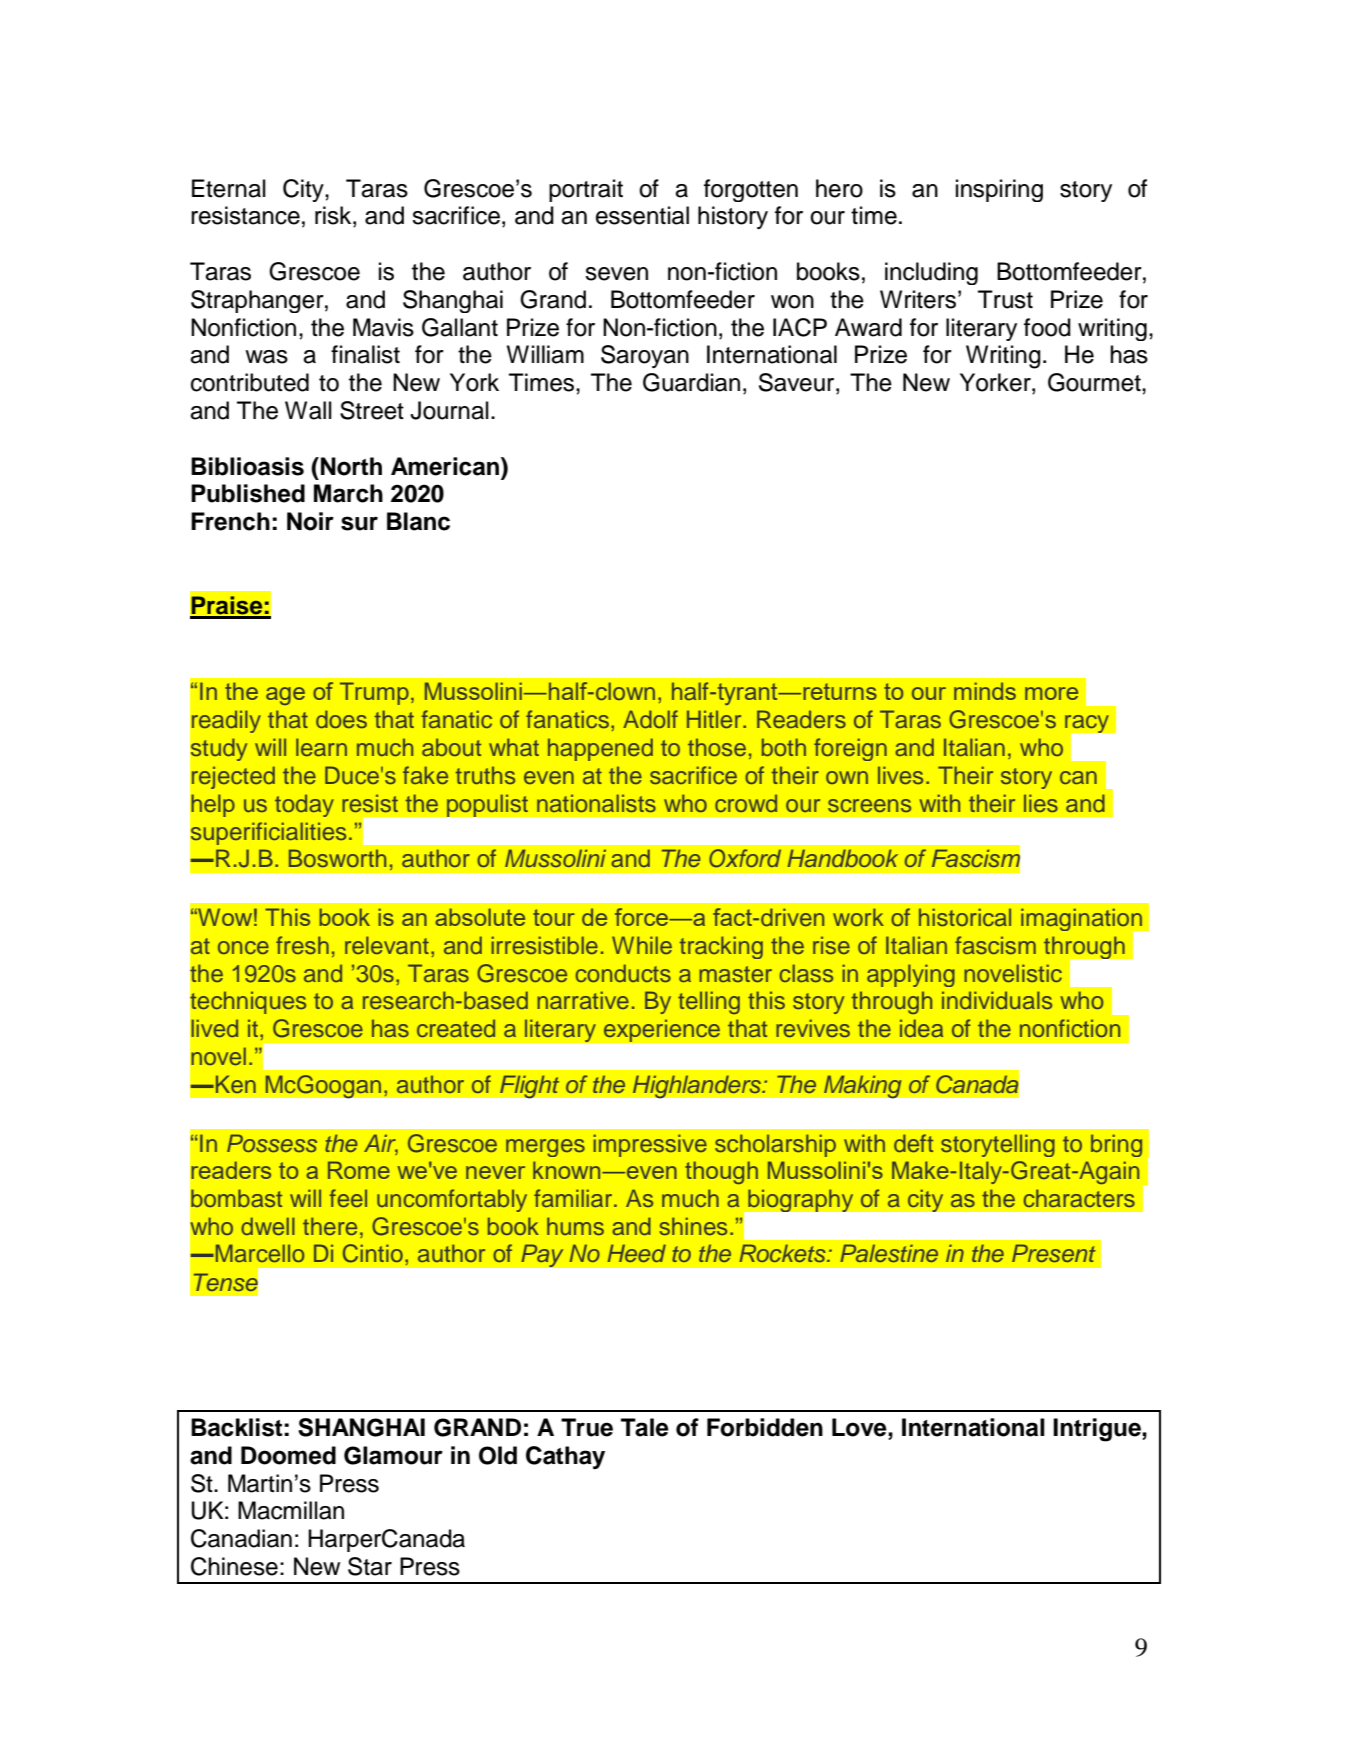 Image resolution: width=1346 pixels, height=1742 pixels. Describe the element at coordinates (642, 215) in the screenshot. I see `essential` at that location.
